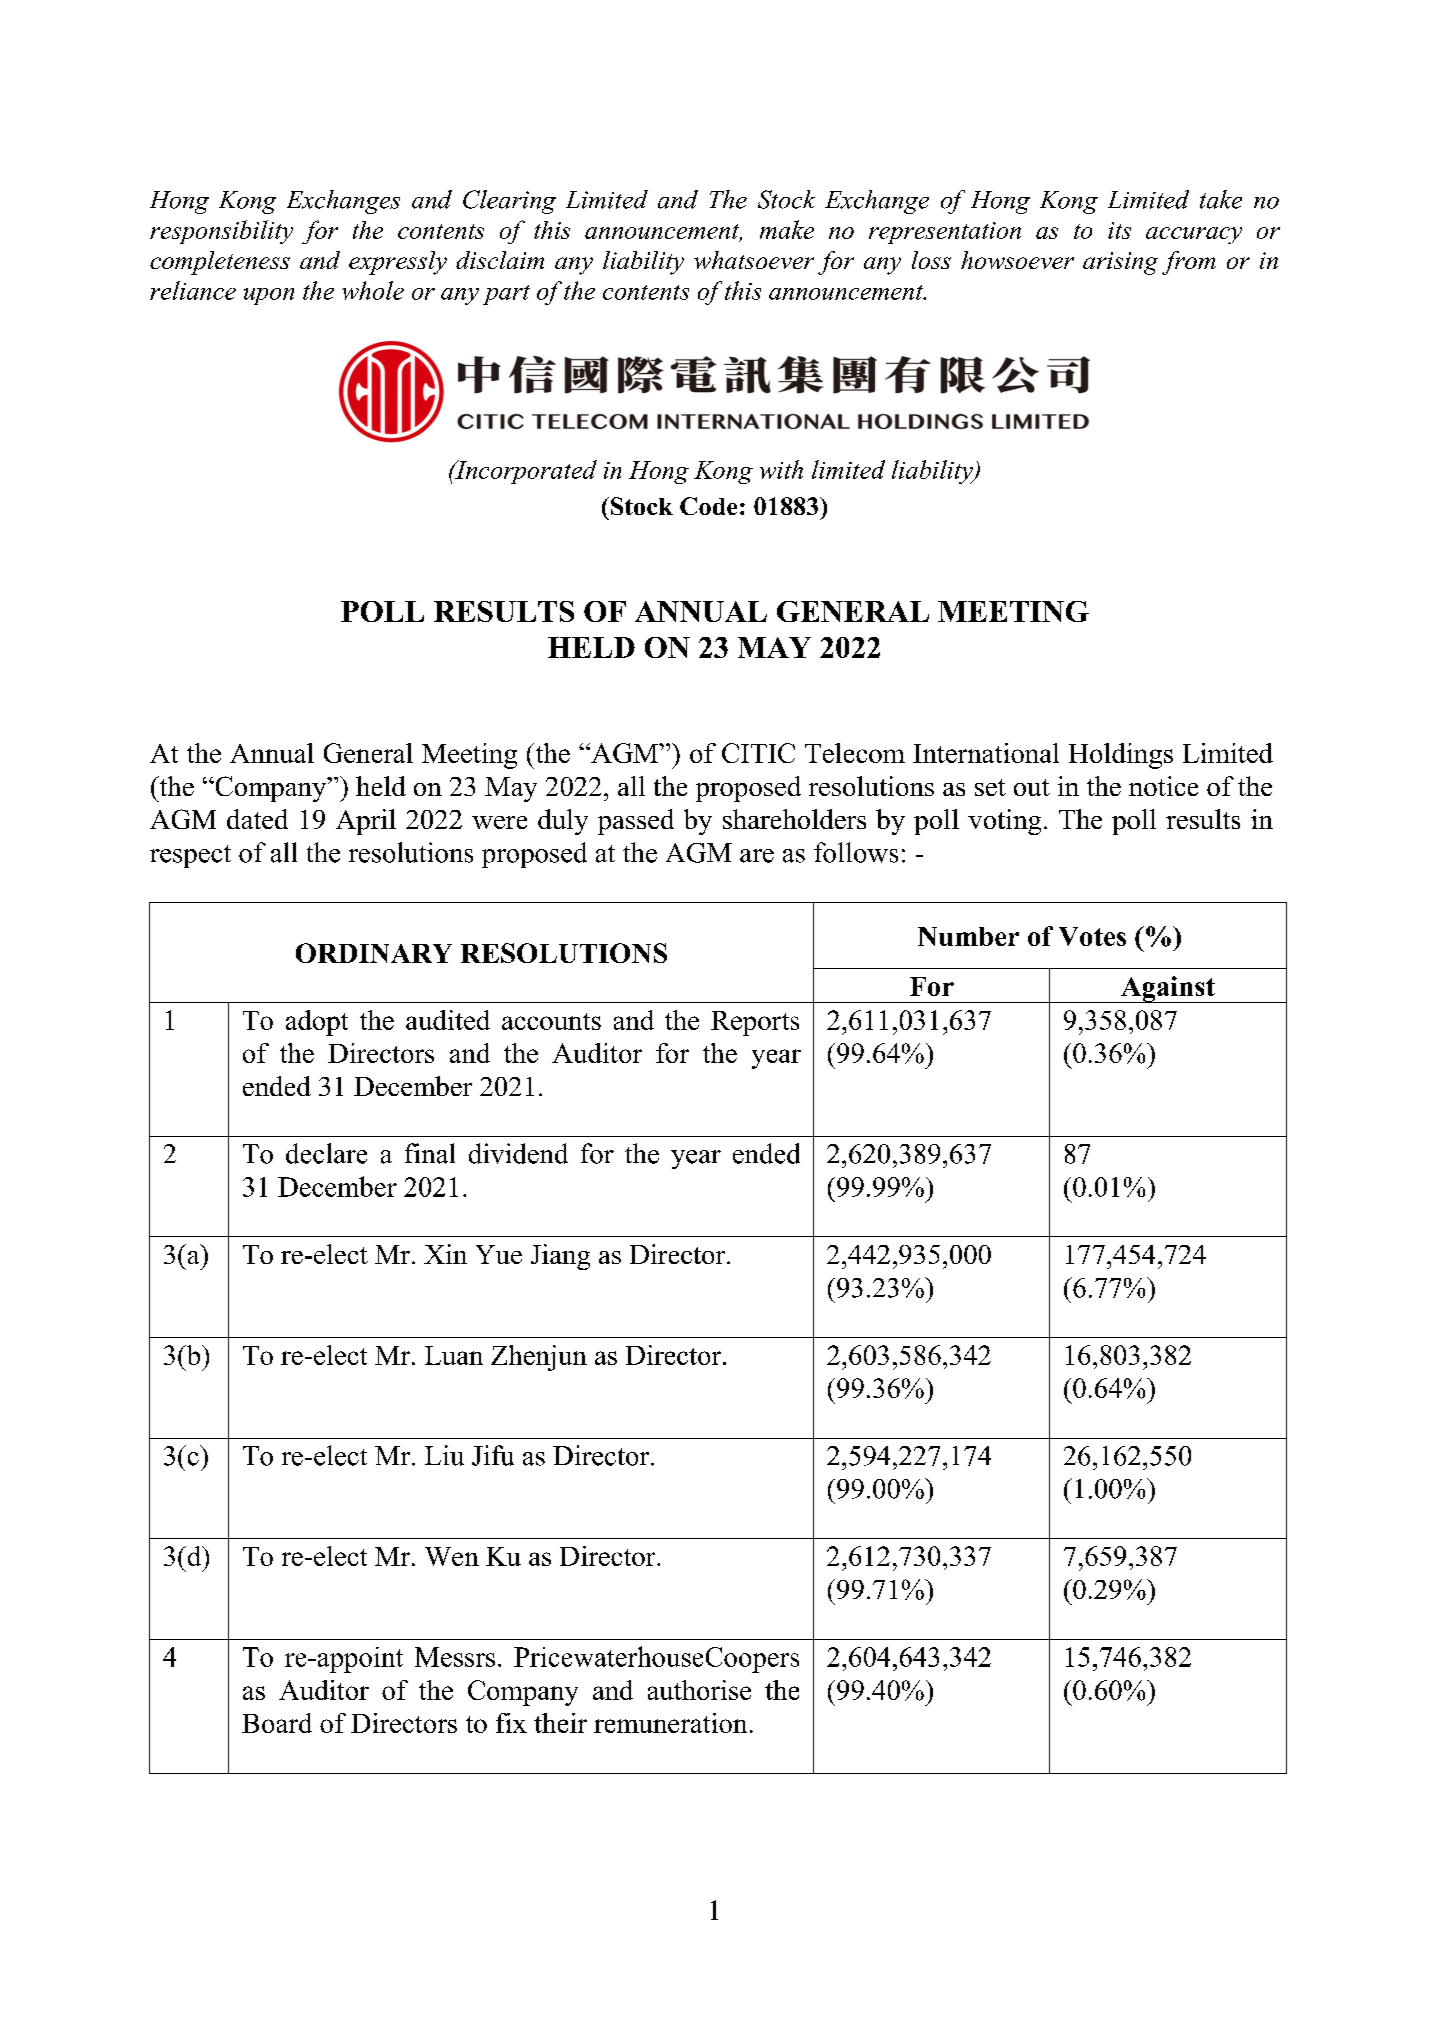 The image size is (1429, 2022). What do you see at coordinates (755, 1023) in the screenshot?
I see `Reports` at bounding box center [755, 1023].
